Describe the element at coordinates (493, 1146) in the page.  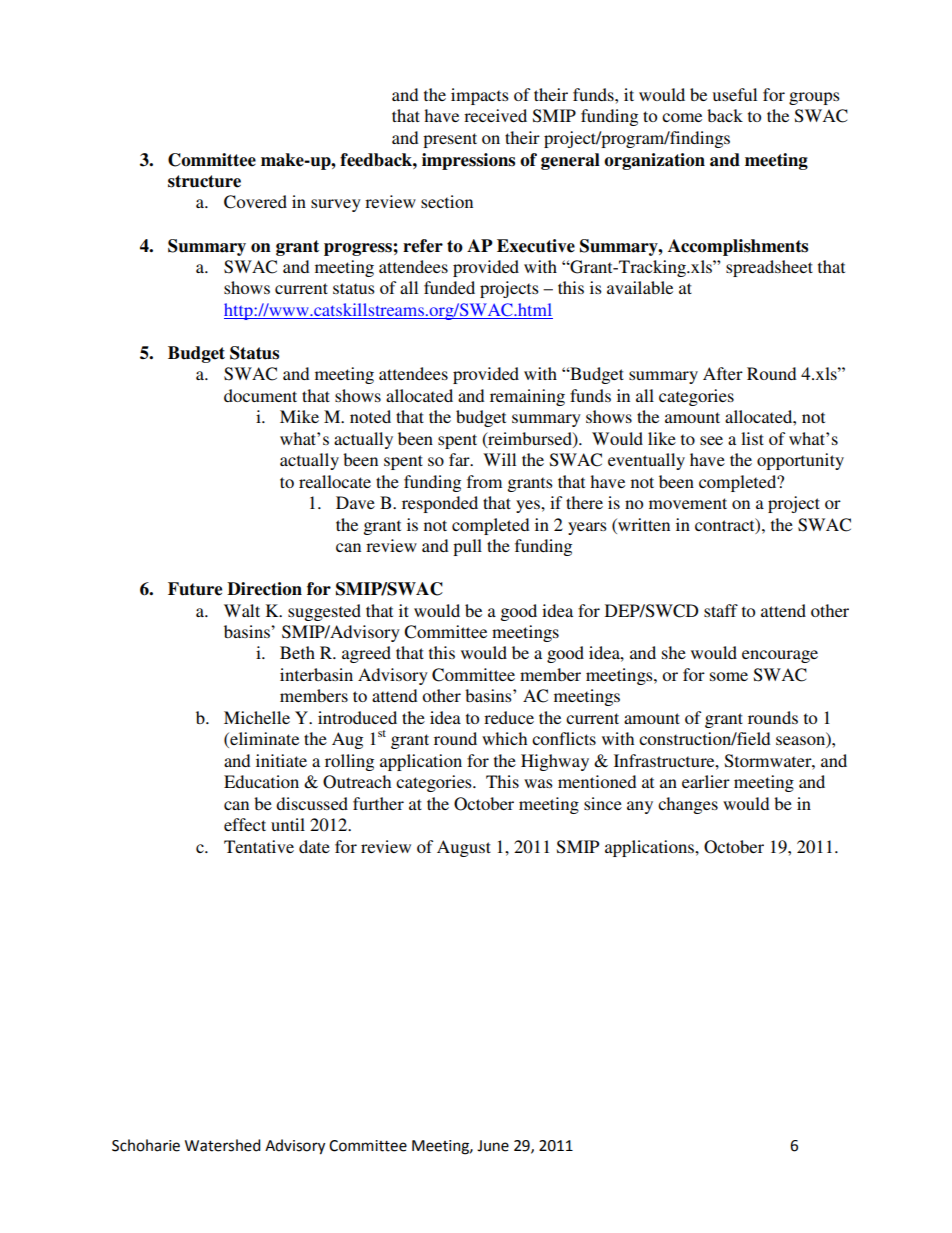
I see `June` at that location.
